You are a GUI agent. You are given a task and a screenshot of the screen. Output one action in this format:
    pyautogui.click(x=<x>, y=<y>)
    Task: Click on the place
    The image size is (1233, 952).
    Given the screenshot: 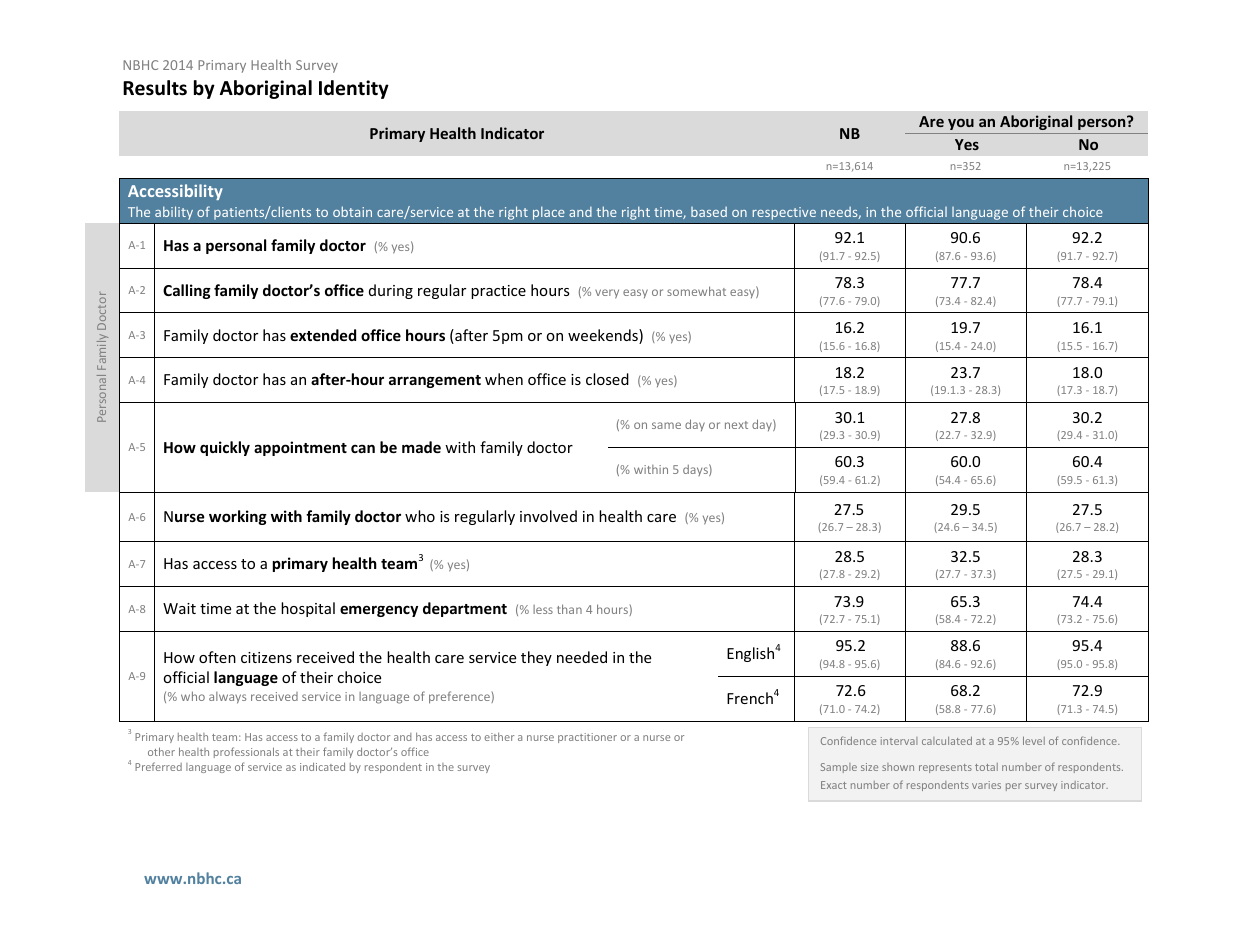 What is the action you would take?
    pyautogui.click(x=549, y=213)
